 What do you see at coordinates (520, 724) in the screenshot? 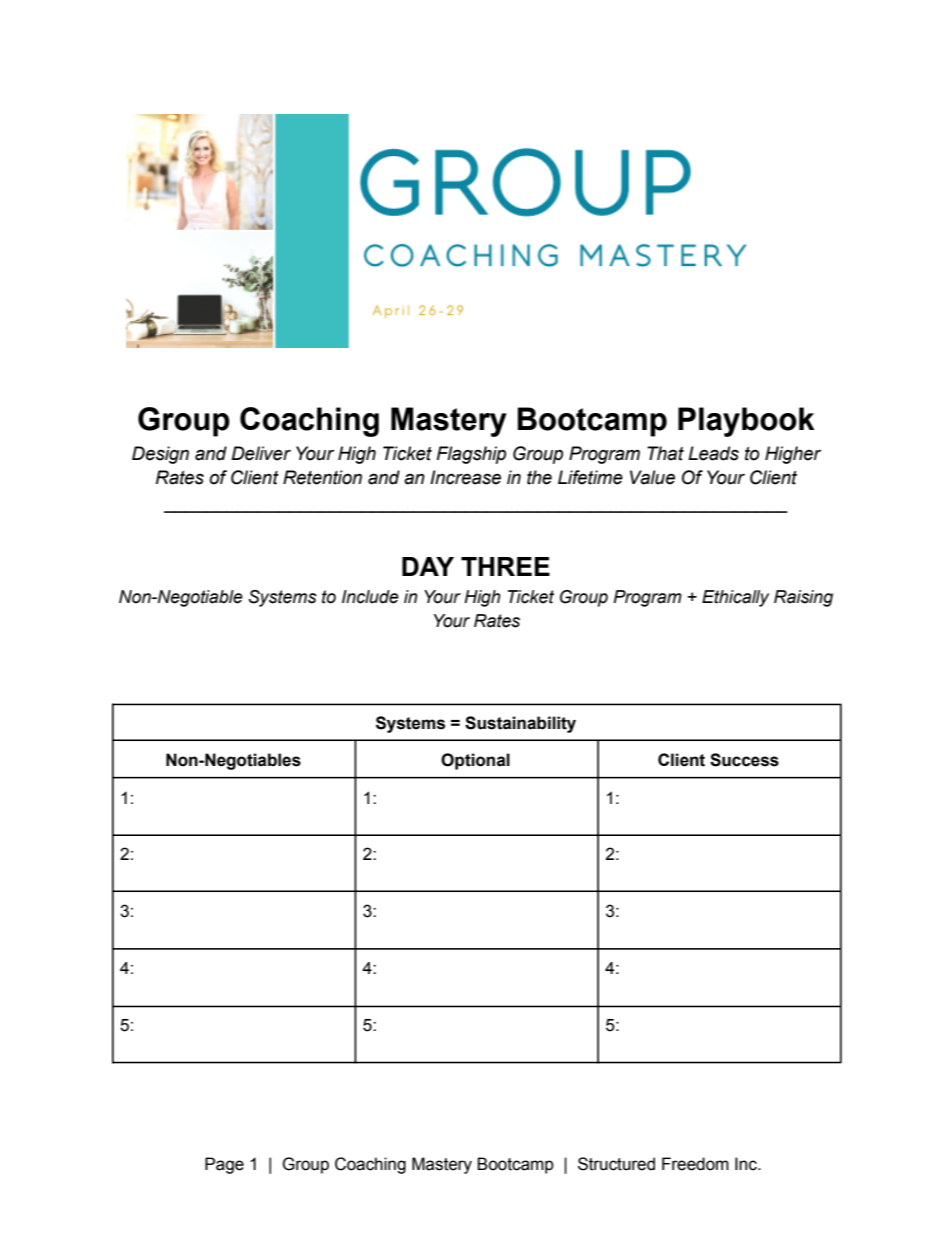
I see `Sustainability` at bounding box center [520, 724].
